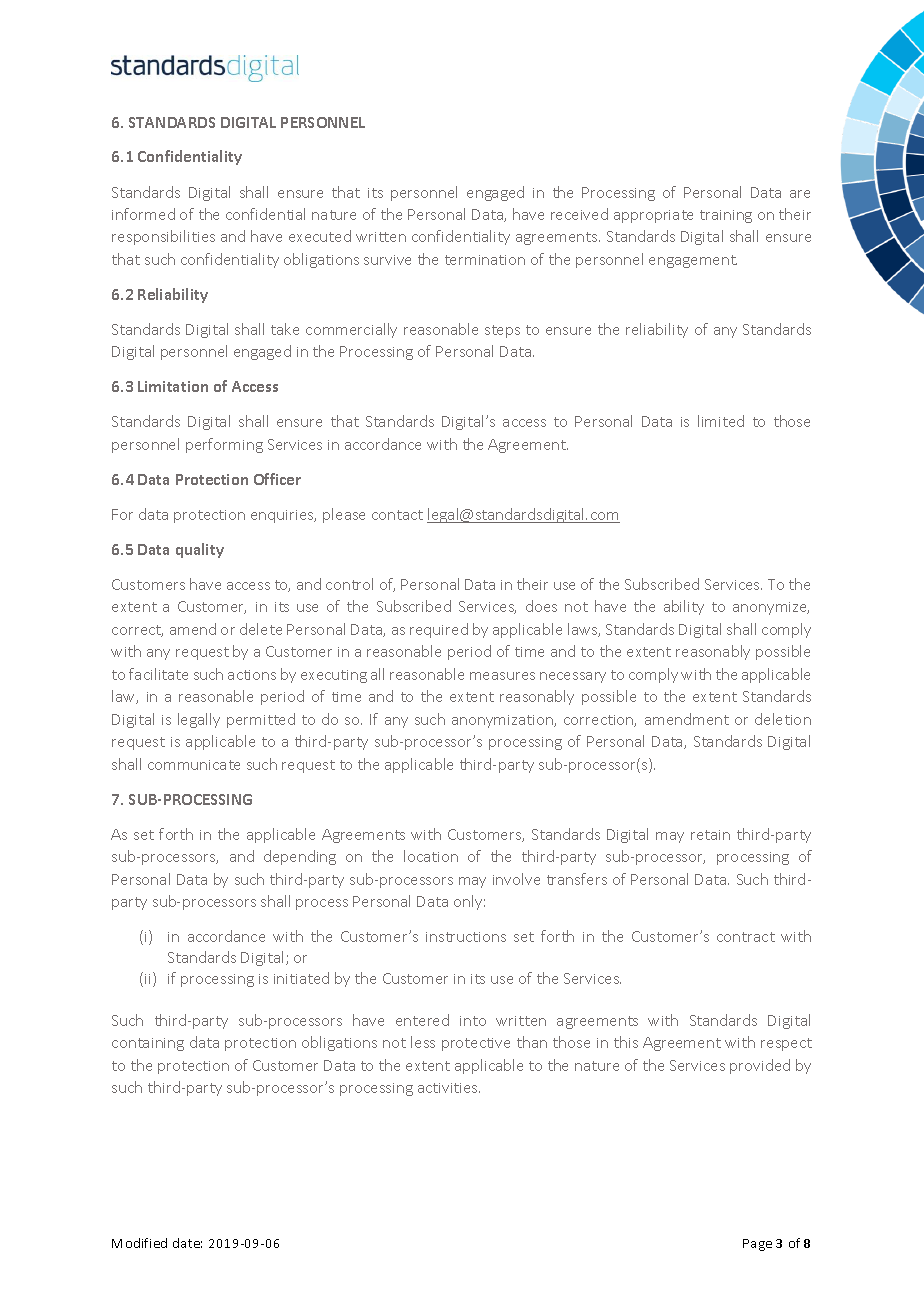 This page has width=924, height=1308. What do you see at coordinates (449, 1088) in the page?
I see `activities` at bounding box center [449, 1088].
